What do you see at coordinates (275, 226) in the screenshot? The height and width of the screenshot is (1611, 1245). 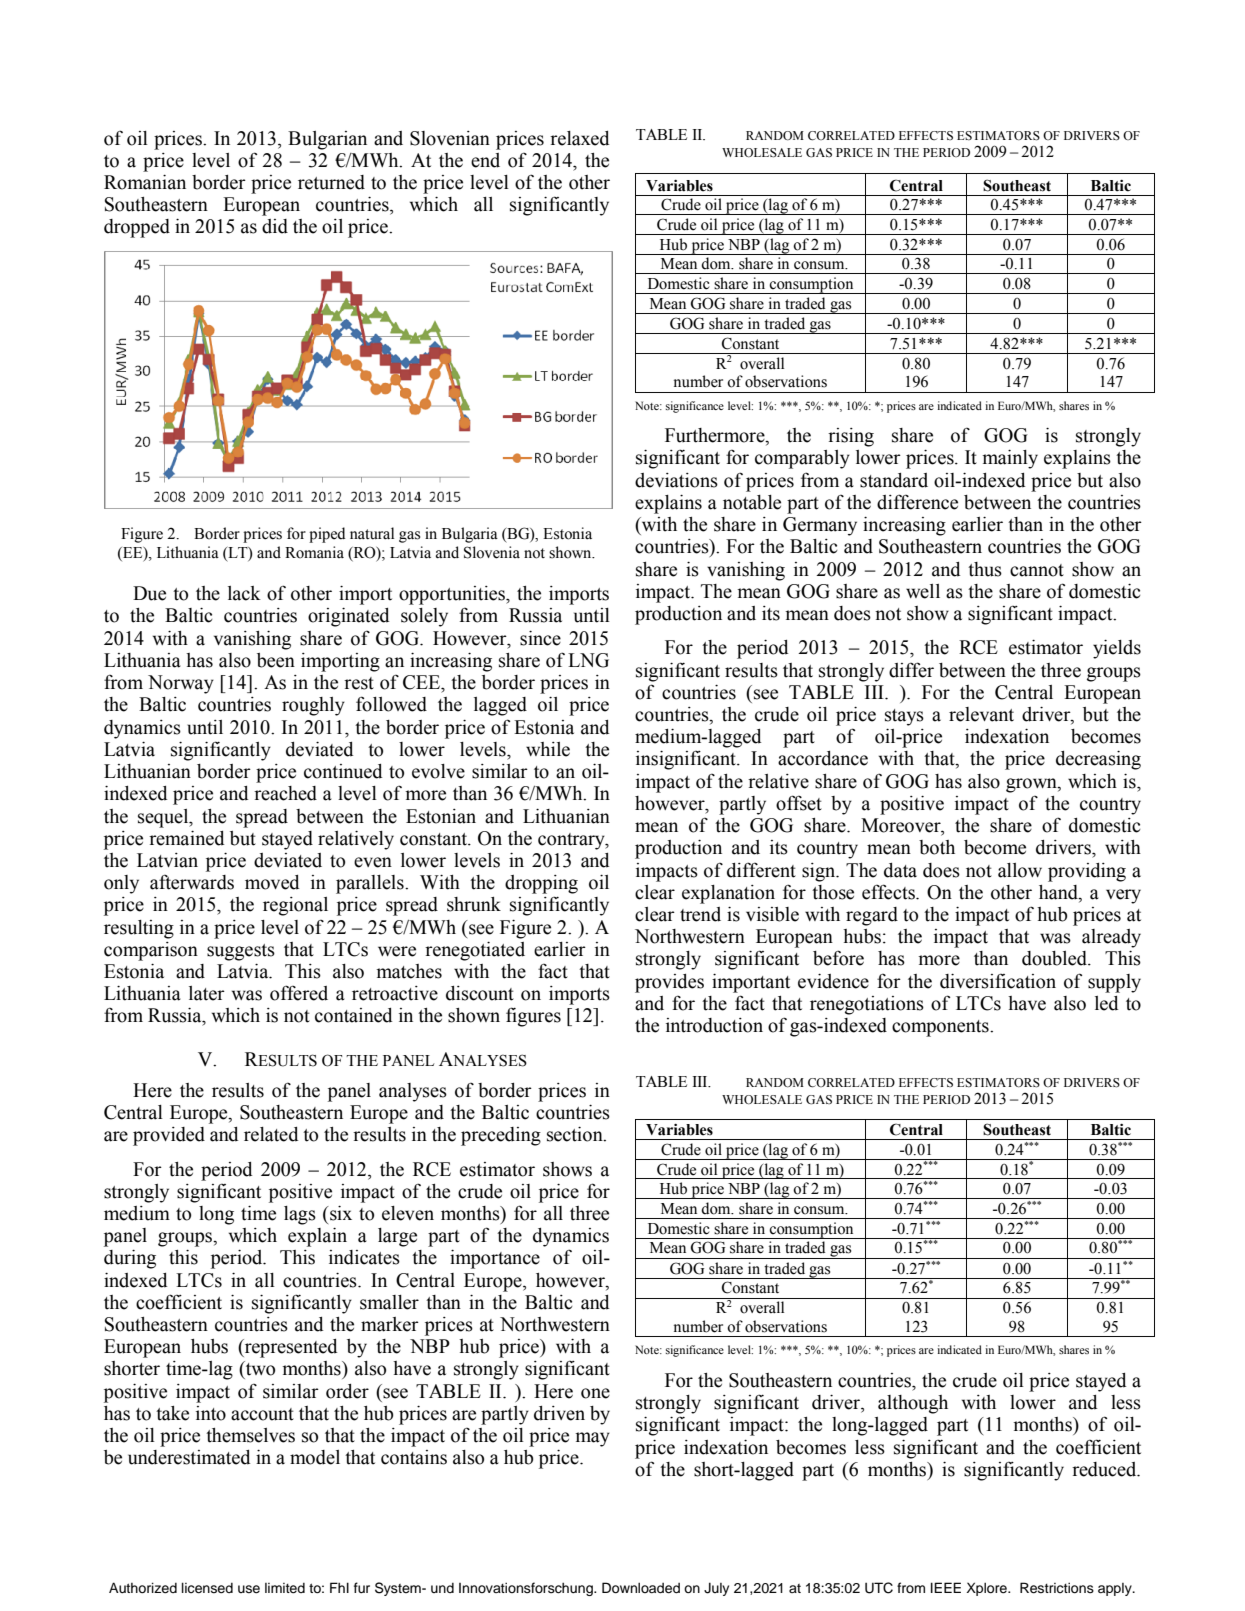 I see `did` at bounding box center [275, 226].
